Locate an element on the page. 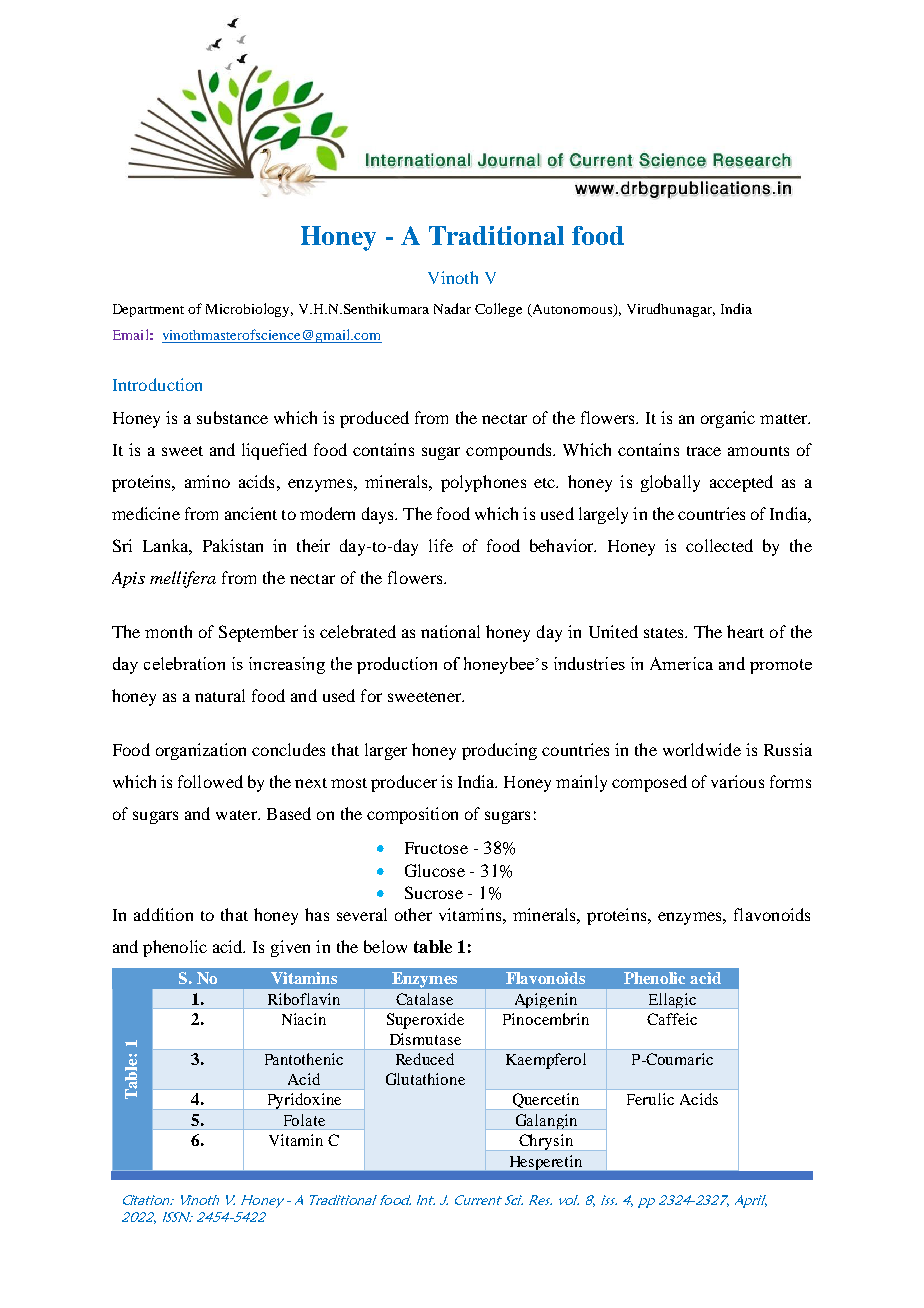  collected is located at coordinates (719, 545).
